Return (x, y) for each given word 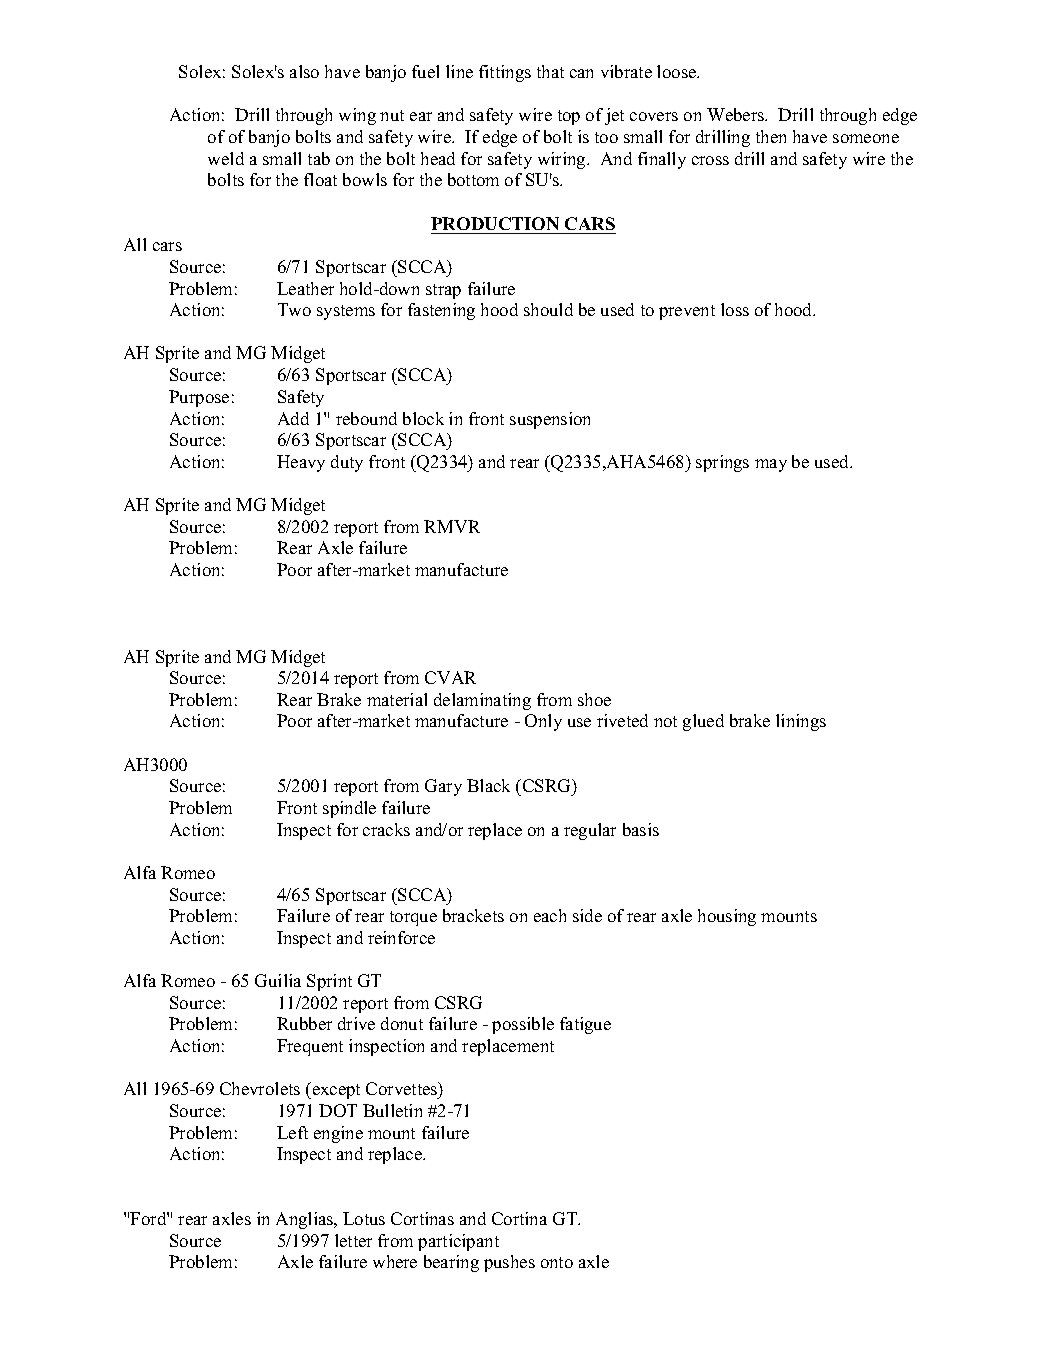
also (304, 71)
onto (557, 1262)
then (771, 136)
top (569, 117)
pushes (509, 1263)
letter (353, 1240)
